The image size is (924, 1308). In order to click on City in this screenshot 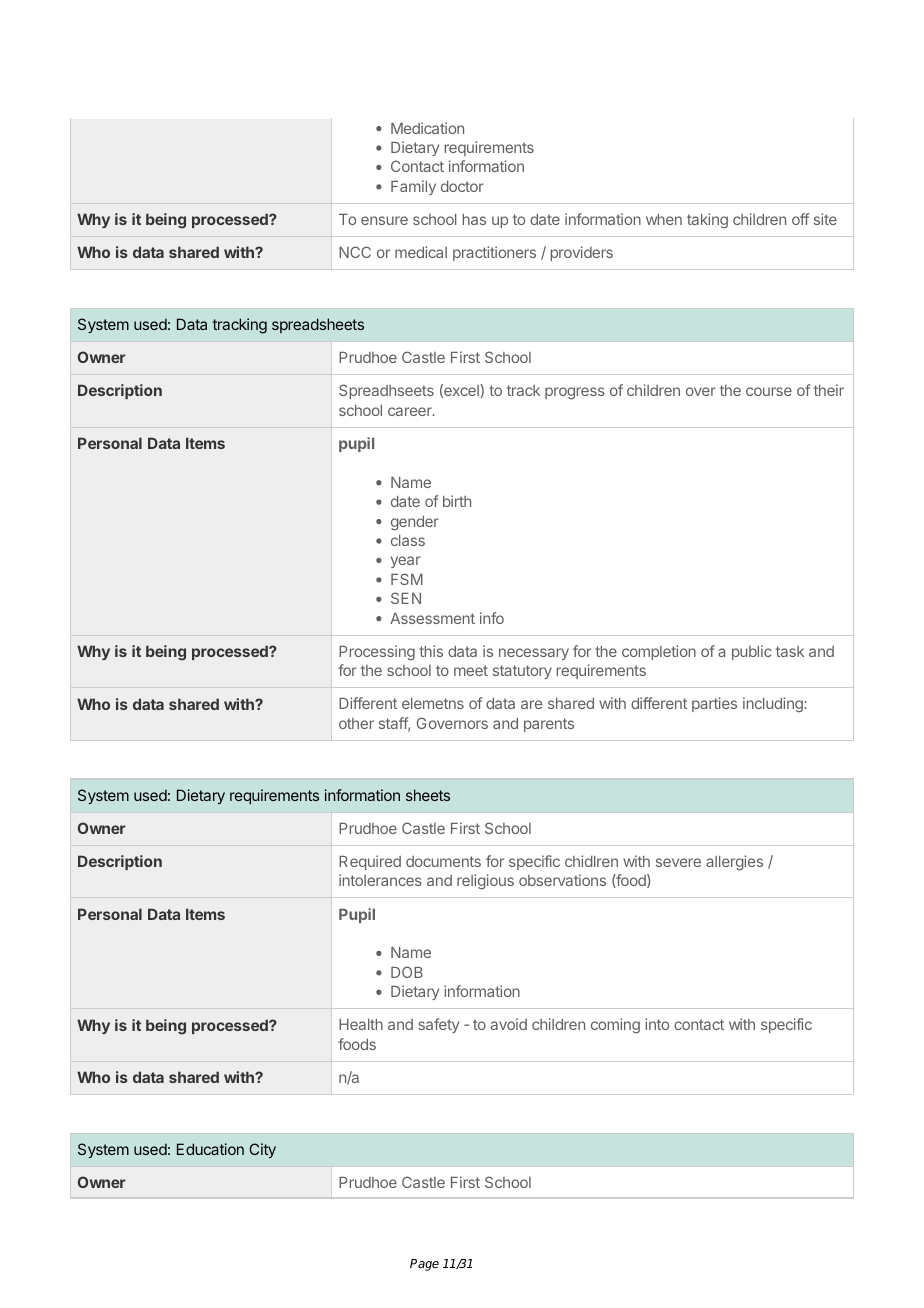, I will do `click(262, 1150)`.
